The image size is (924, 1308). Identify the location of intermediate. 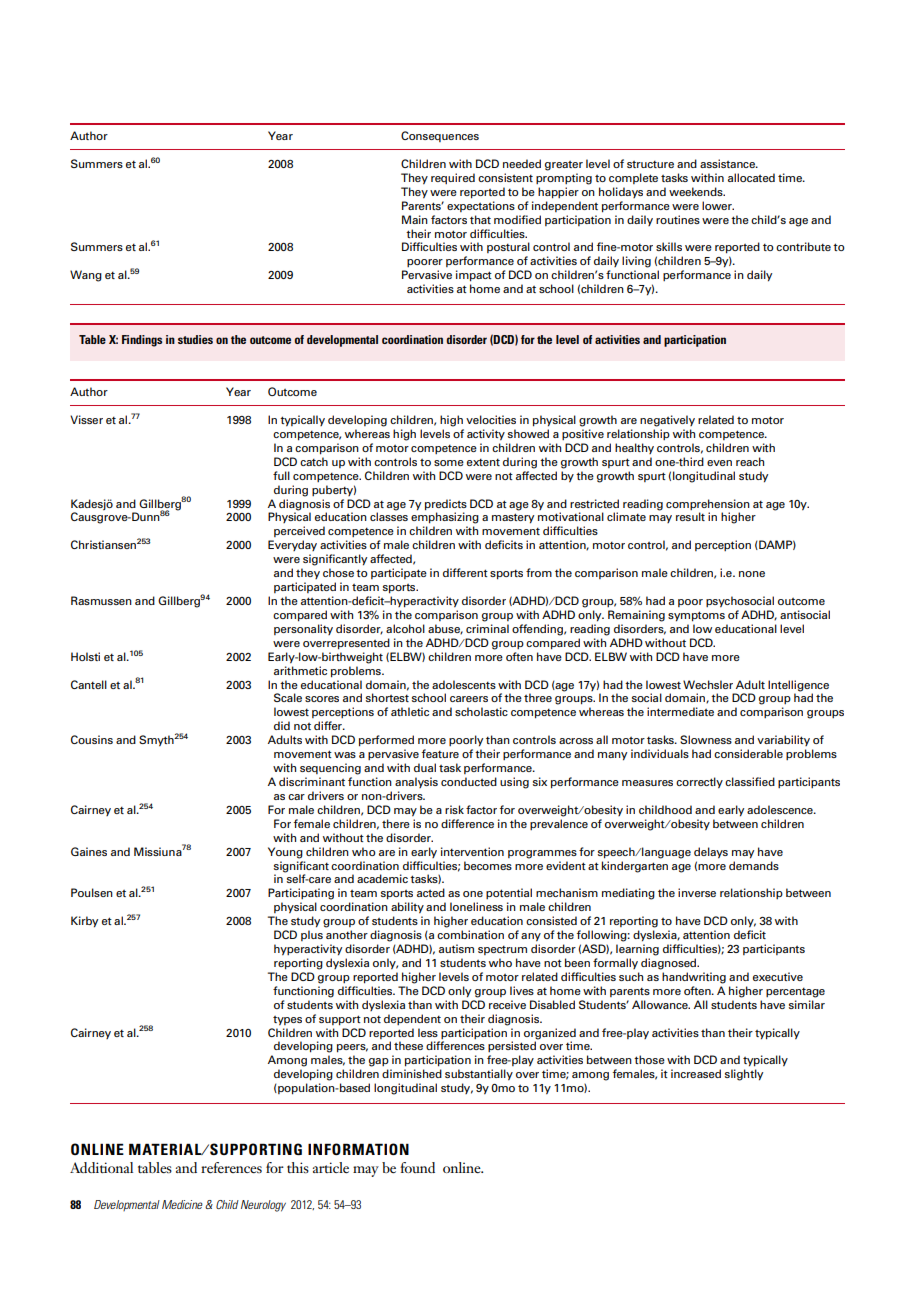
(680, 711).
